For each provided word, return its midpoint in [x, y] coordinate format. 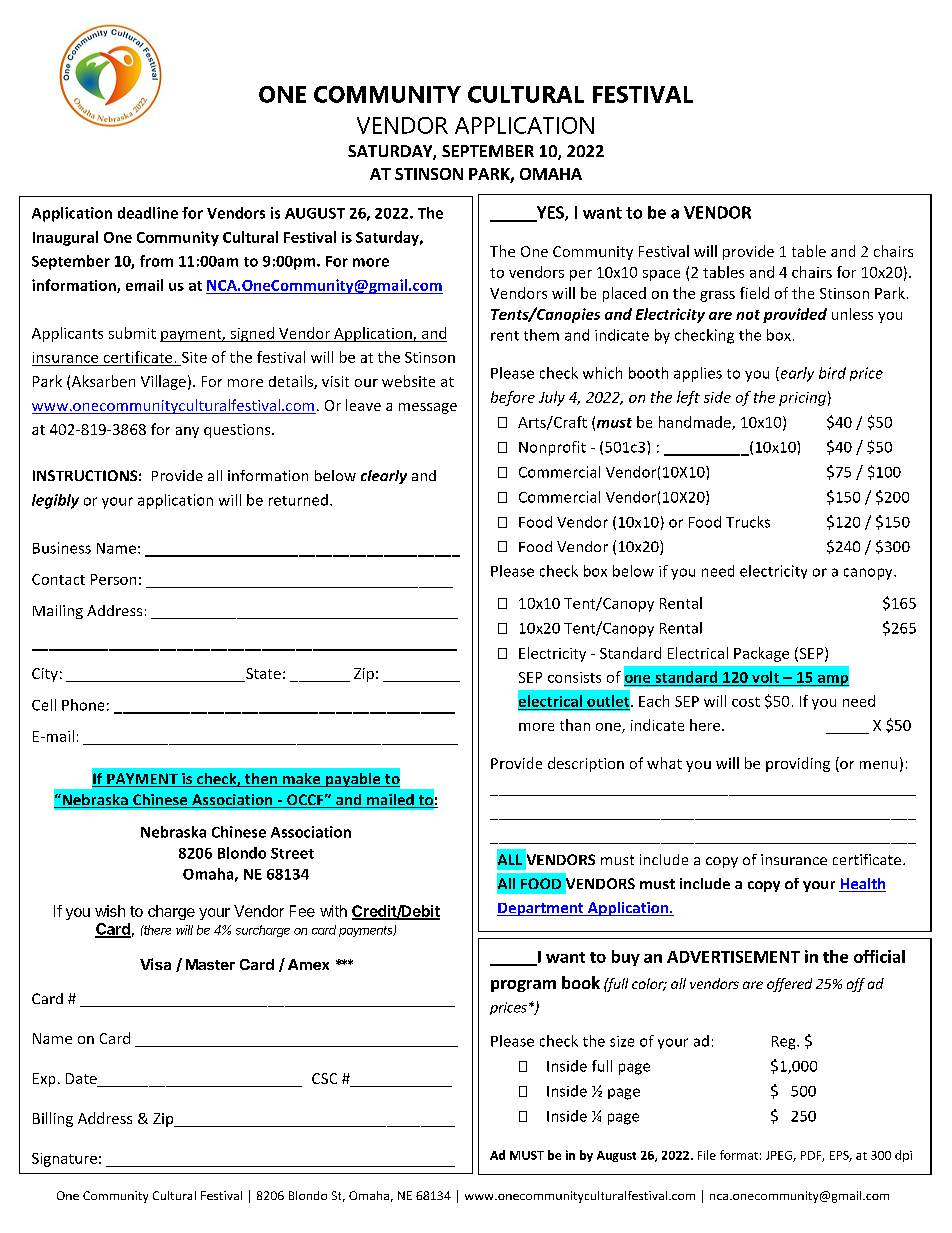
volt [765, 677]
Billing [53, 1119]
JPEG [780, 1156]
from [156, 261]
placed [624, 294]
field [754, 293]
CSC [324, 1078]
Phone [83, 705]
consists [574, 677]
